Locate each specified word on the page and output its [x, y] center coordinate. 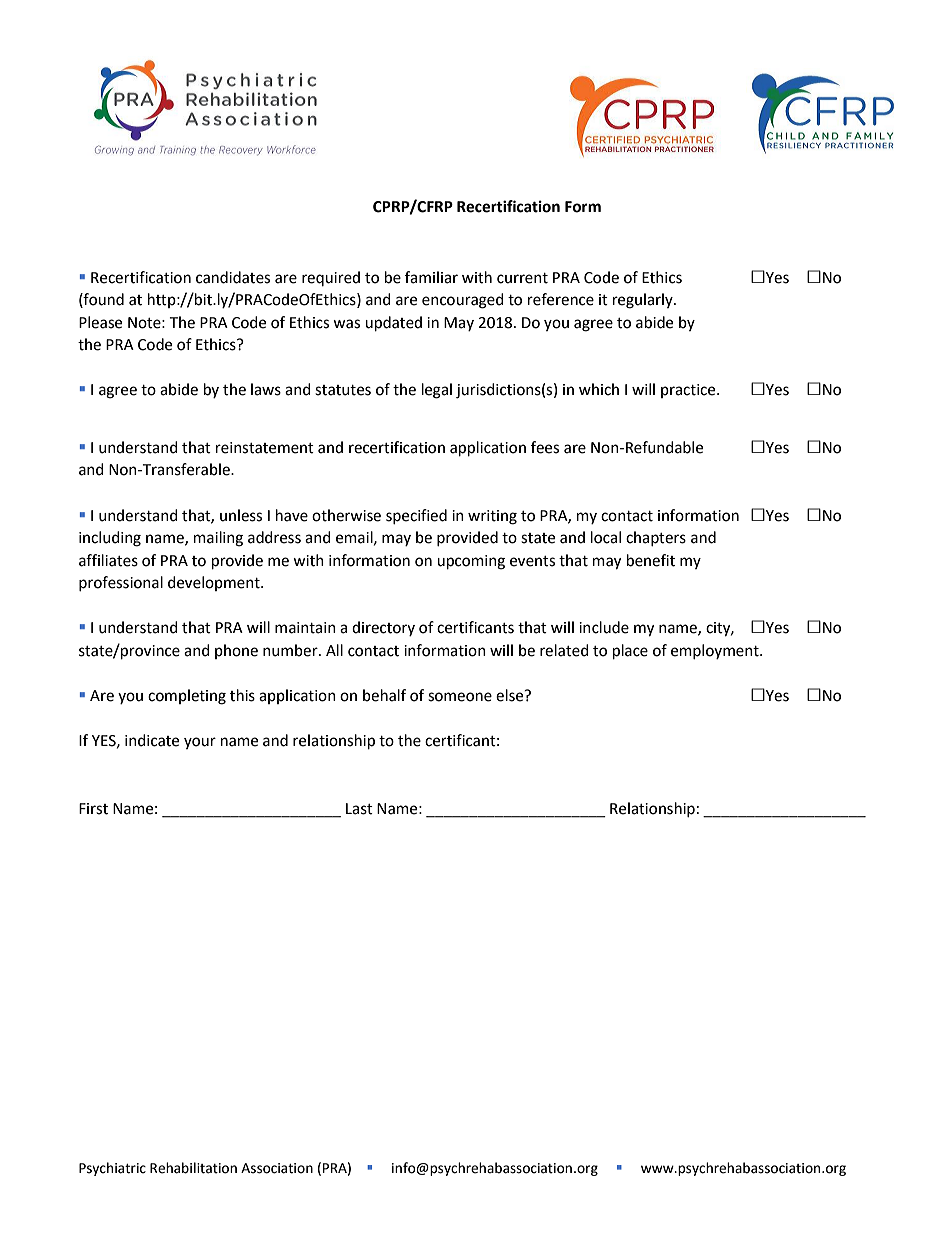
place [630, 652]
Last [359, 809]
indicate [152, 740]
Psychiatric [112, 1169]
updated [393, 324]
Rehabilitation [193, 1168]
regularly [644, 301]
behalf [384, 695]
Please [100, 322]
